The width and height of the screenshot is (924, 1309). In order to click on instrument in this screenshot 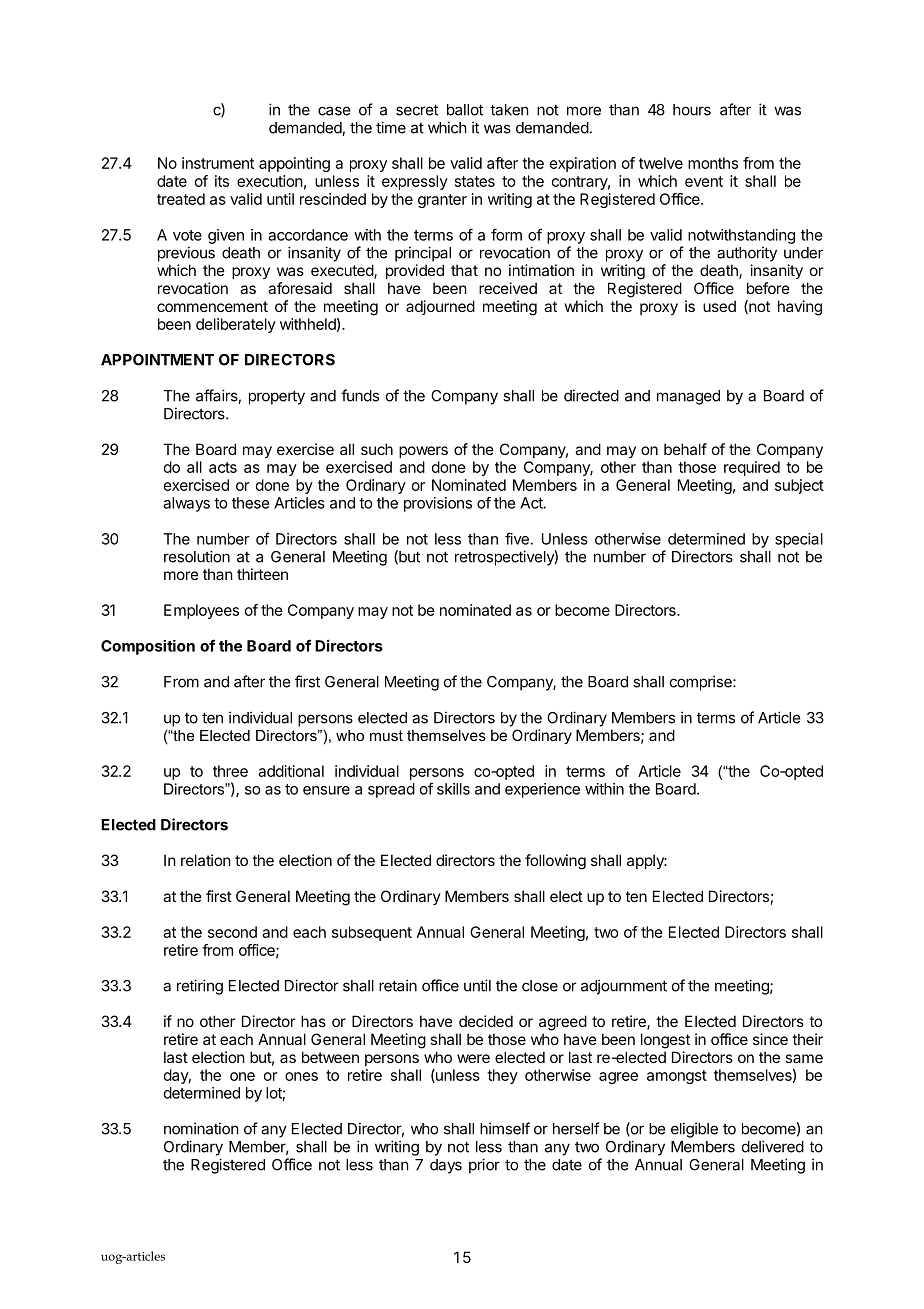, I will do `click(218, 163)`.
